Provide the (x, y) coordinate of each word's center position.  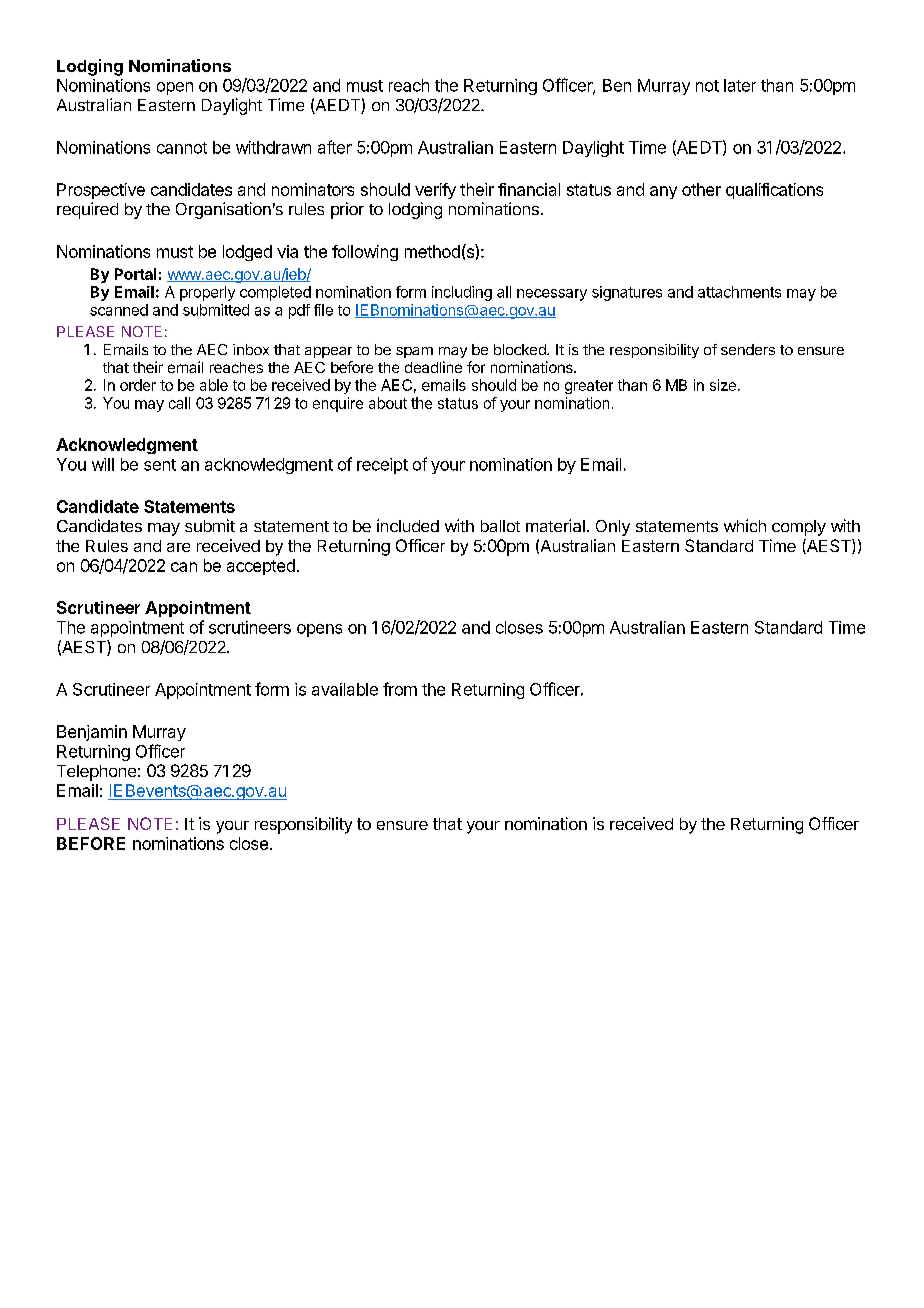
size (723, 385)
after (335, 147)
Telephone (96, 773)
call (179, 403)
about (388, 403)
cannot (182, 148)
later (740, 85)
